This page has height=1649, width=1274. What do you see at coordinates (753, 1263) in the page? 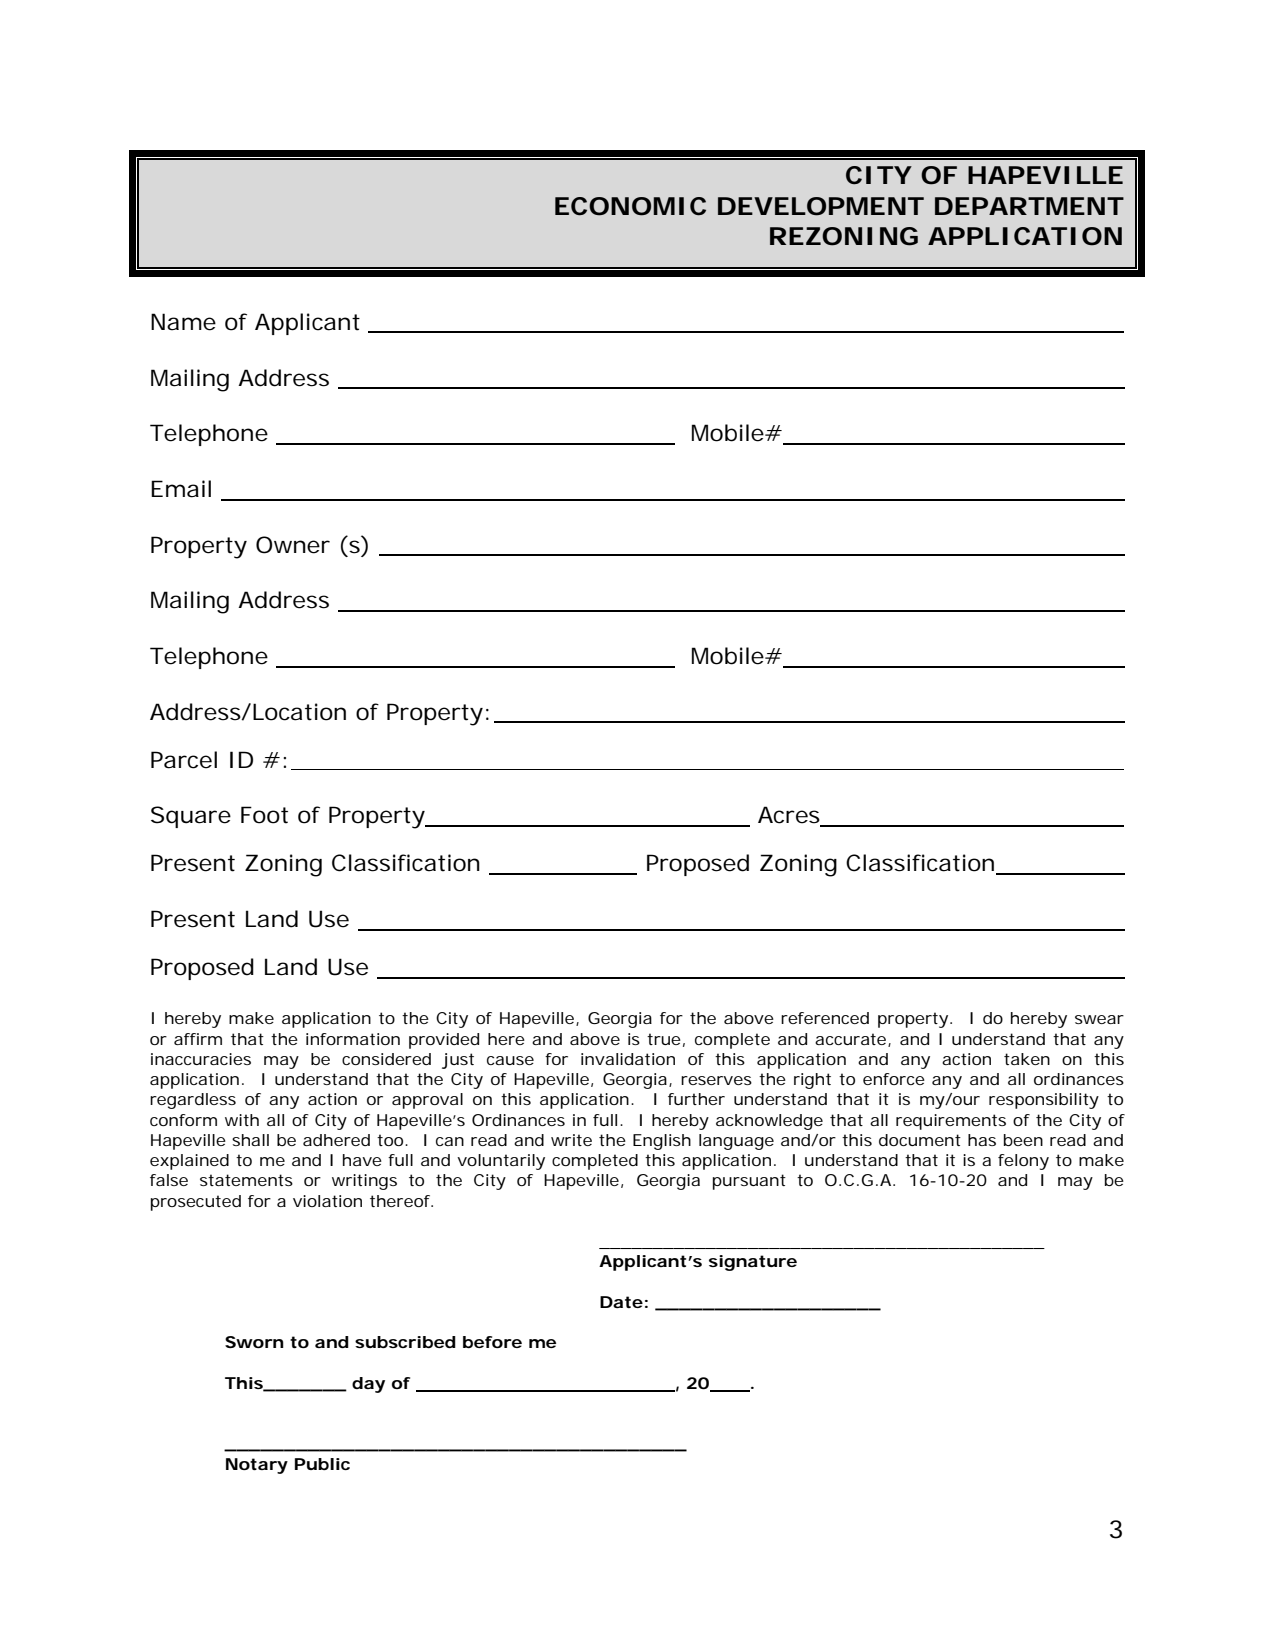
I see `signature` at bounding box center [753, 1263].
